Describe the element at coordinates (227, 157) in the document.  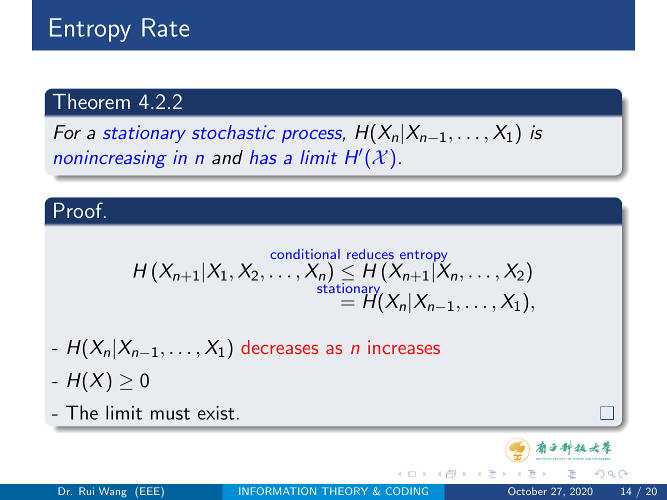
I see `and` at that location.
